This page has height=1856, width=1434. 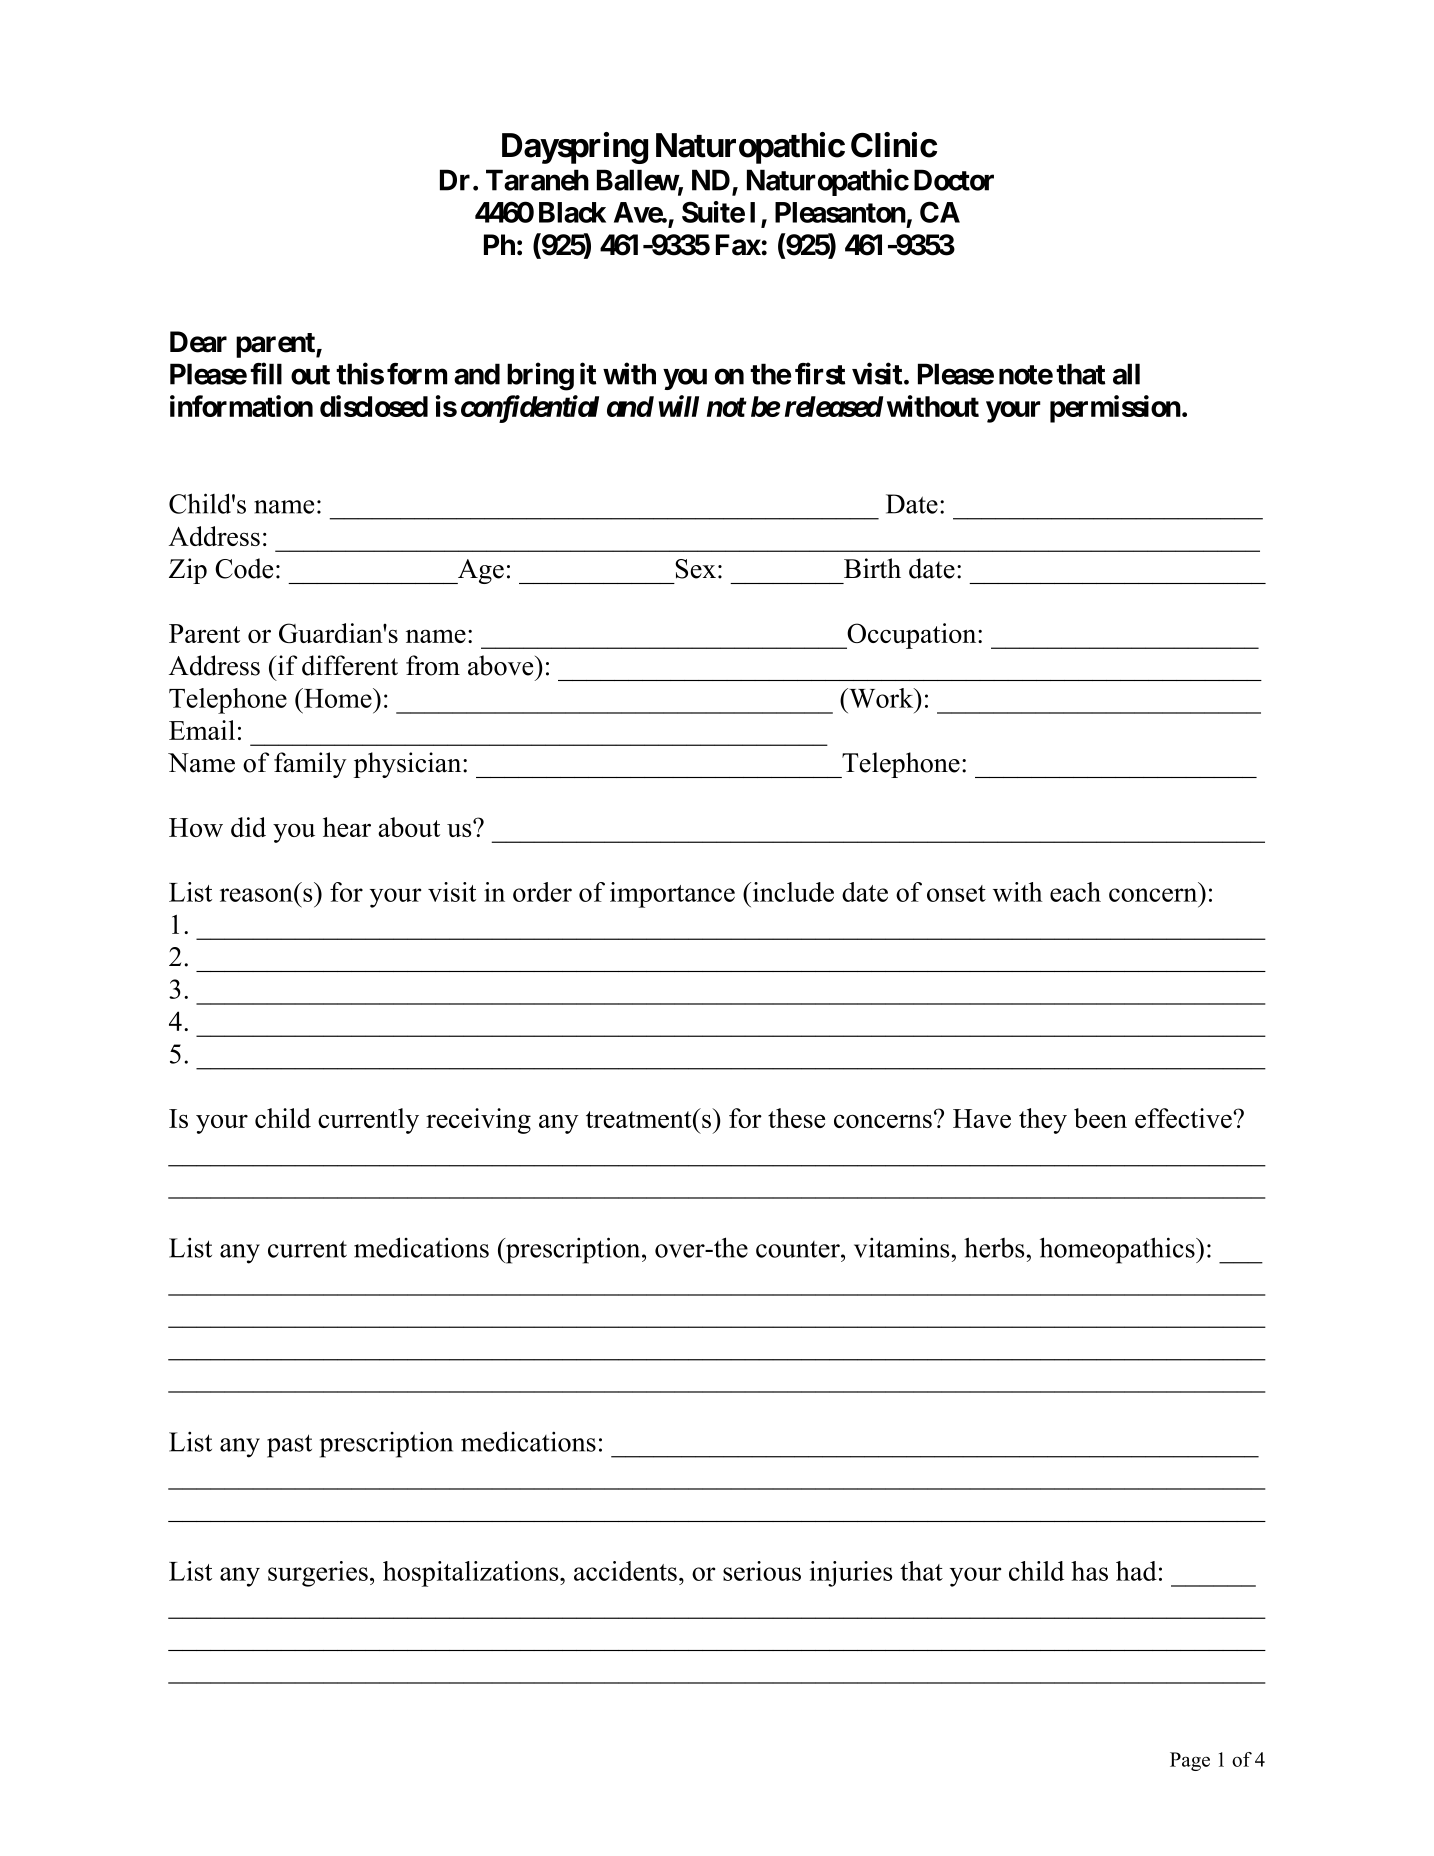 What do you see at coordinates (244, 568) in the page?
I see `Code` at bounding box center [244, 568].
